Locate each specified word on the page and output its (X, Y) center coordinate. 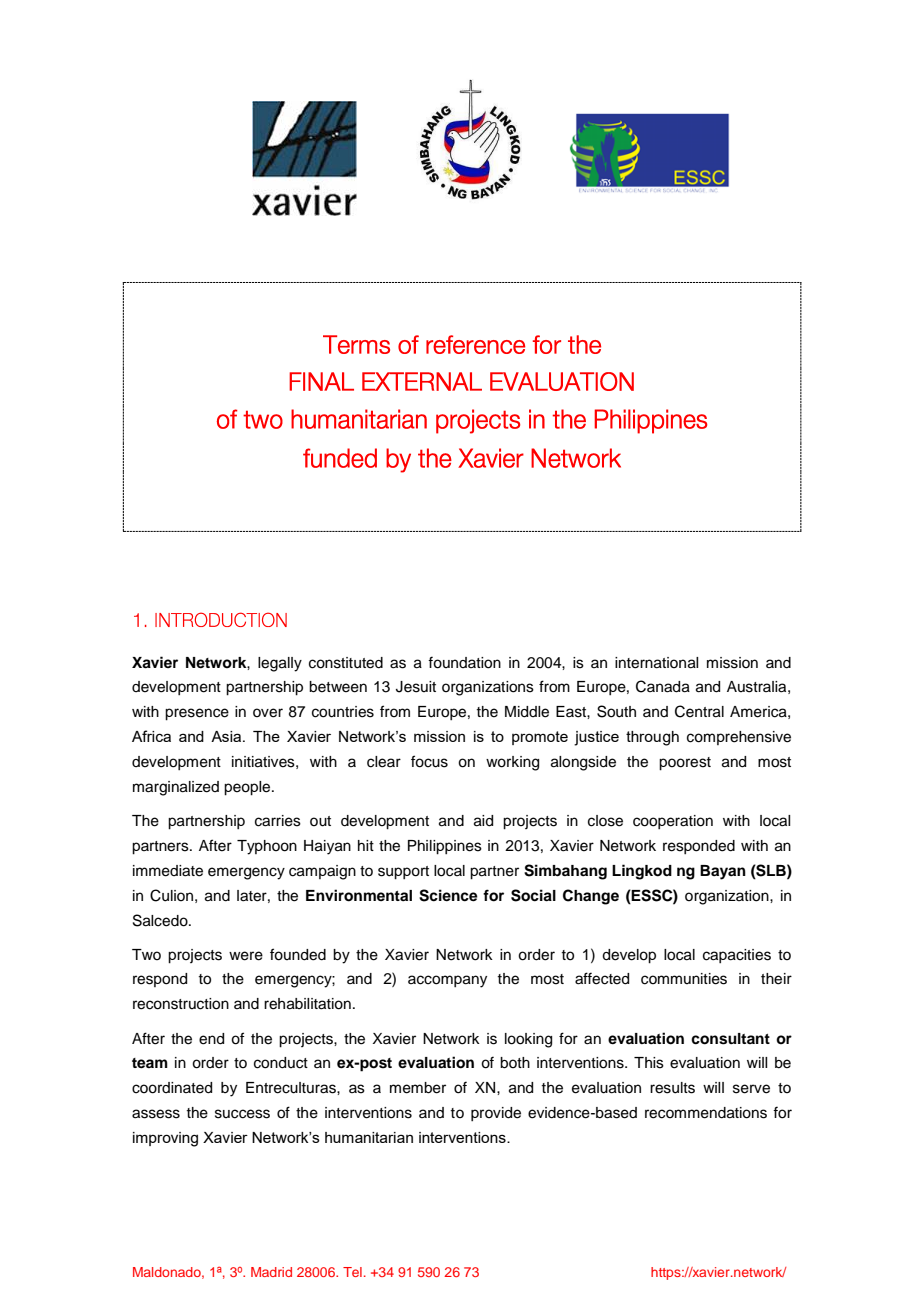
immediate (168, 871)
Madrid (271, 1272)
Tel (352, 1272)
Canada (663, 686)
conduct (281, 1063)
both (515, 1063)
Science (448, 895)
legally (280, 664)
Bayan (723, 872)
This (649, 1063)
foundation (464, 662)
